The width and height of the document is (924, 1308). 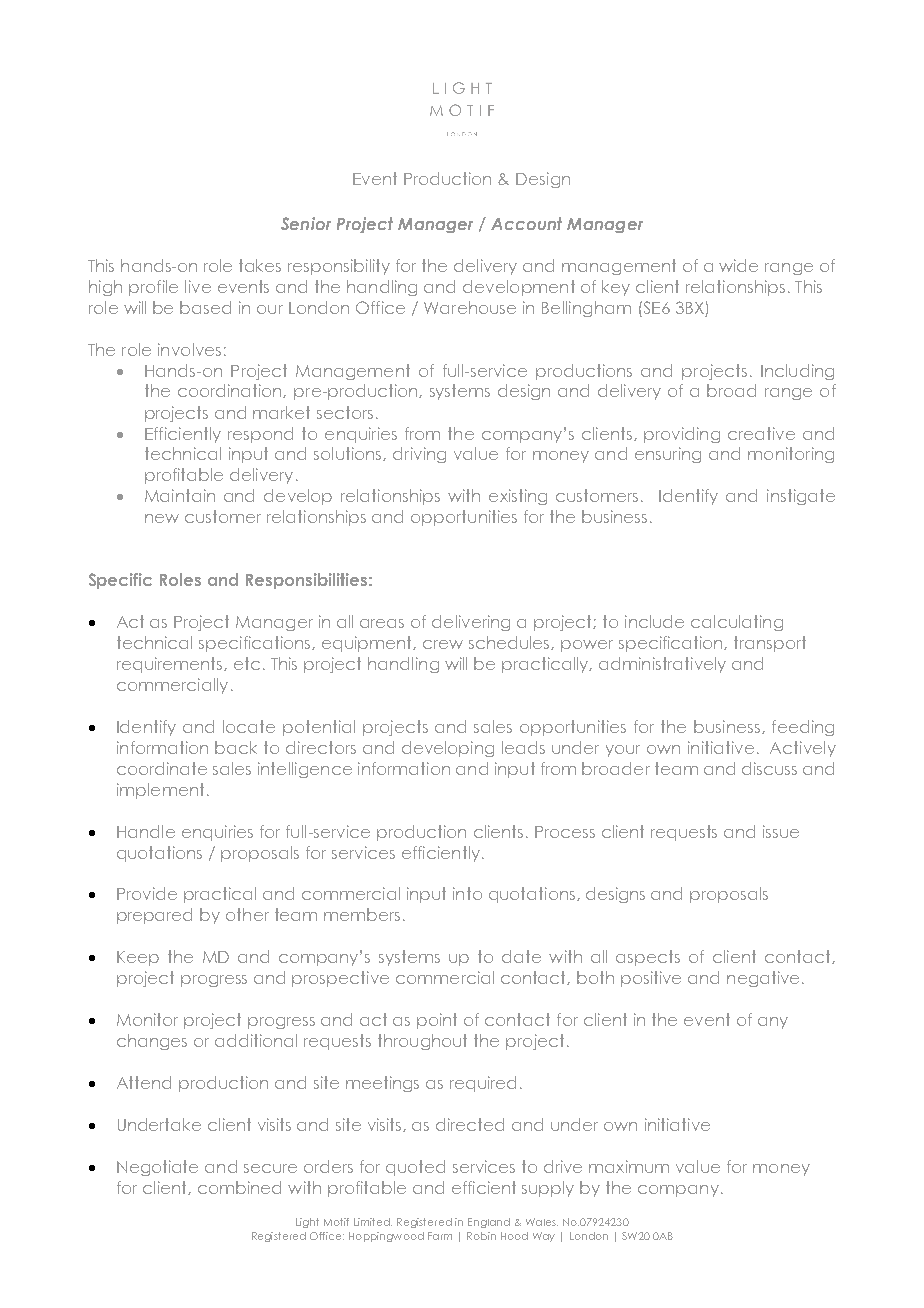 What do you see at coordinates (146, 831) in the document?
I see `Handle` at bounding box center [146, 831].
